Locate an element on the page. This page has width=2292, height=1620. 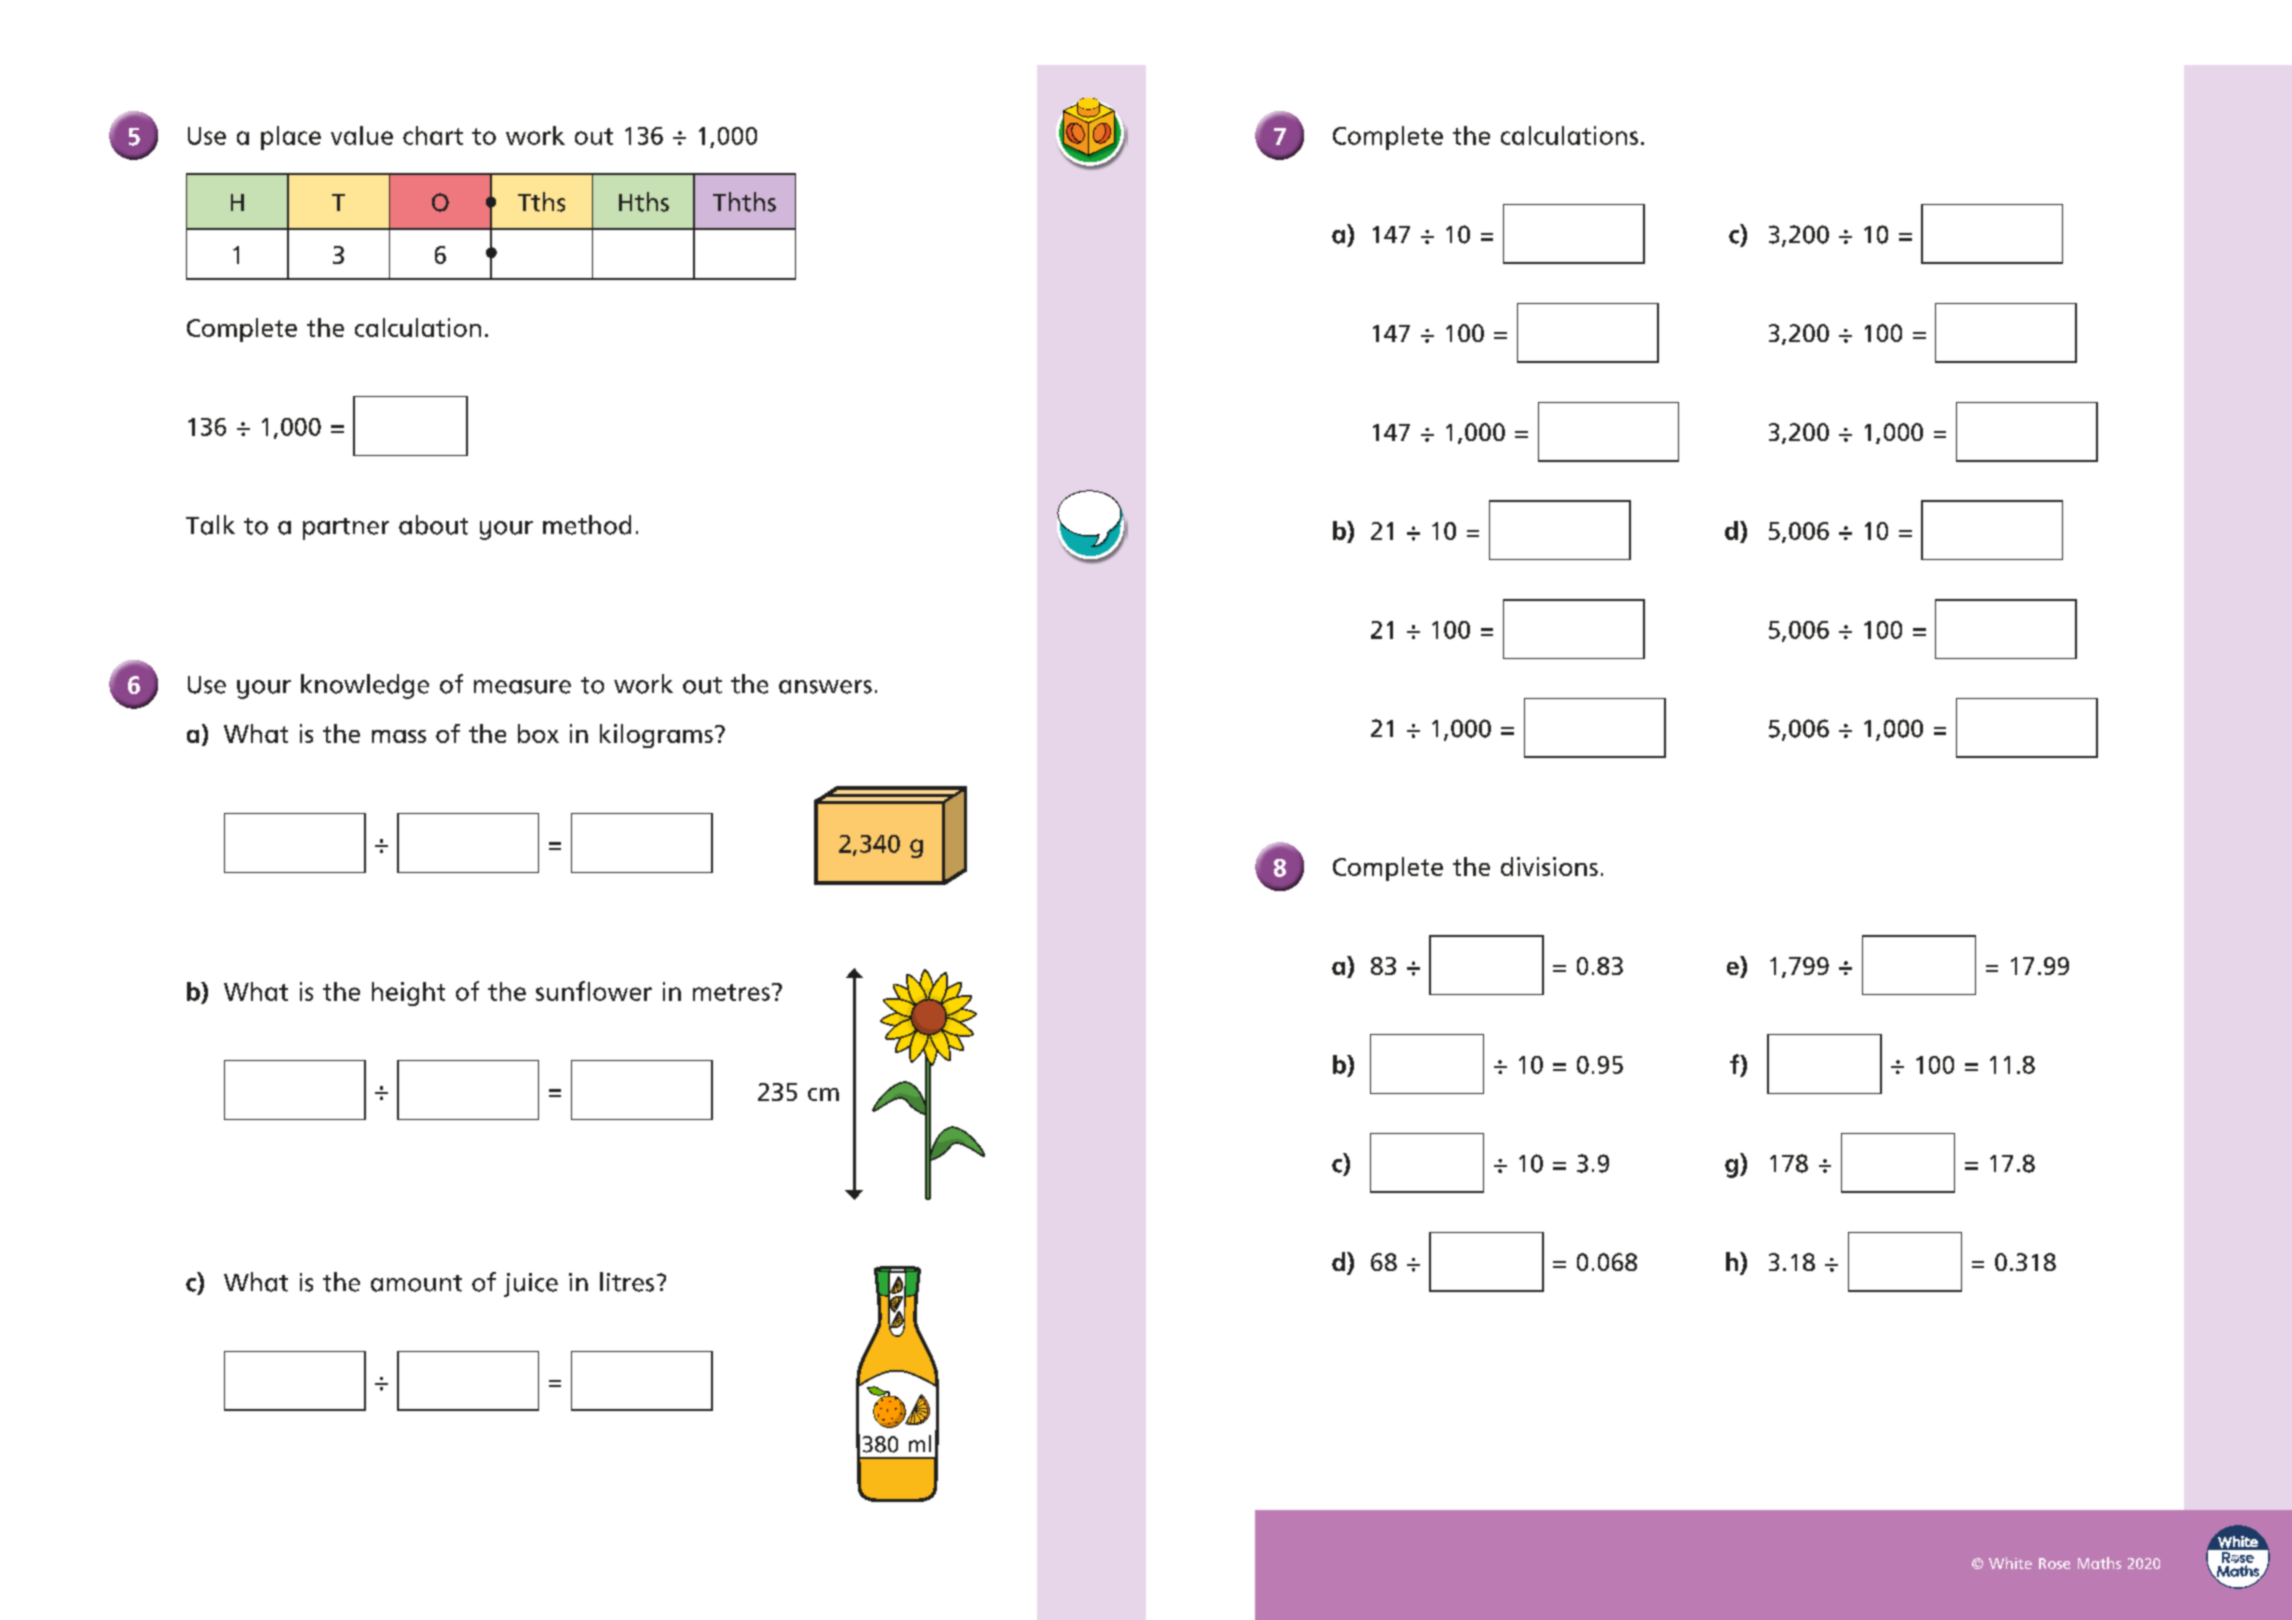
litres is located at coordinates (627, 1282).
